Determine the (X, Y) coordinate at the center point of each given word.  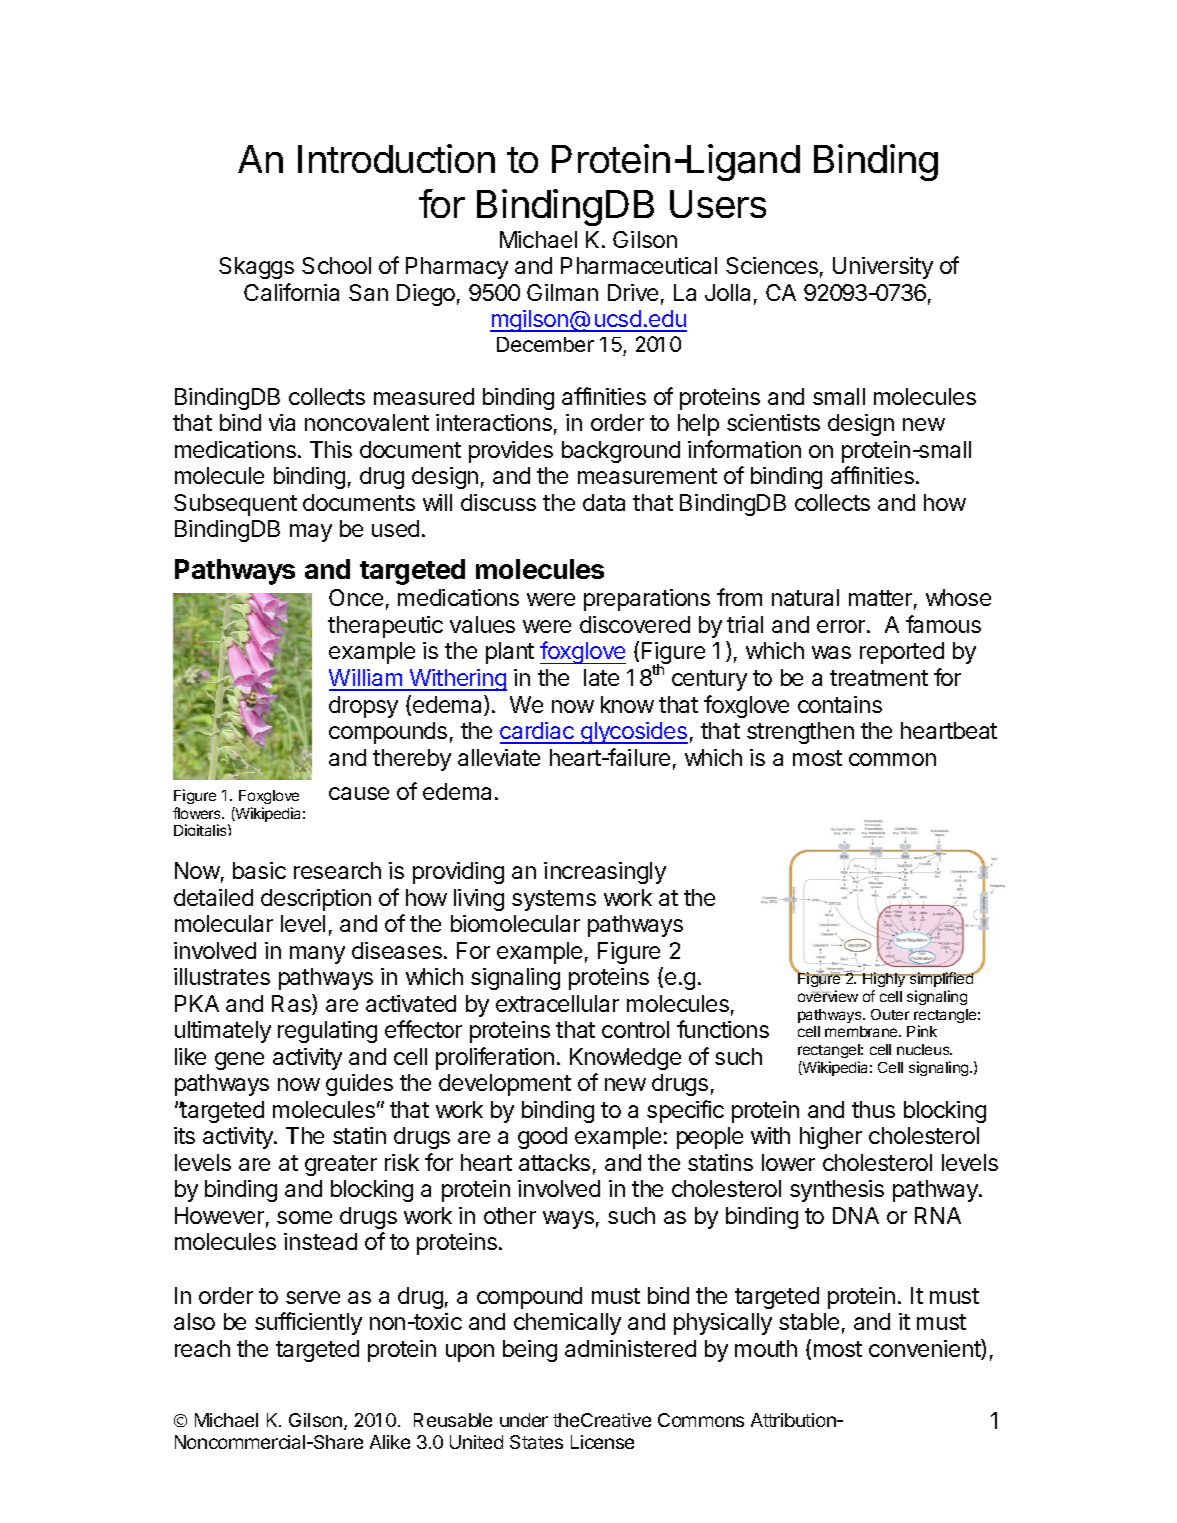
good (542, 1138)
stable (809, 1321)
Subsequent (235, 505)
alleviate (499, 757)
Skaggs (256, 268)
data (604, 502)
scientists (773, 422)
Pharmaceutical (639, 265)
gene (239, 1061)
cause (359, 793)
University (883, 268)
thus (873, 1109)
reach (202, 1348)
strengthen (800, 733)
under (524, 1420)
